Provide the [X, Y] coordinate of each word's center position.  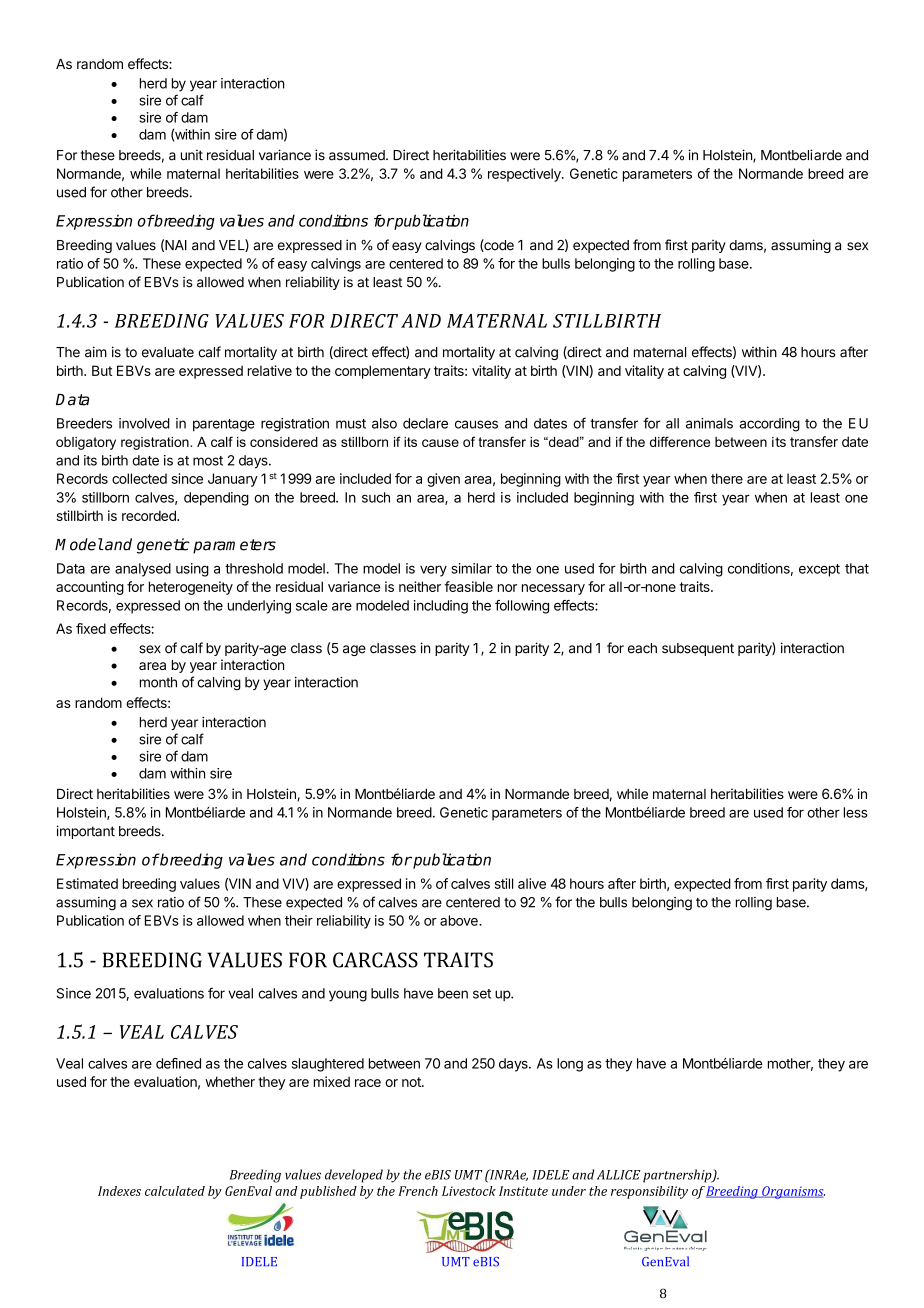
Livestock [469, 1191]
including [441, 607]
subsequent [698, 649]
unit [192, 155]
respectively [525, 175]
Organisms [792, 1192]
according [769, 425]
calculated [175, 1191]
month [158, 682]
